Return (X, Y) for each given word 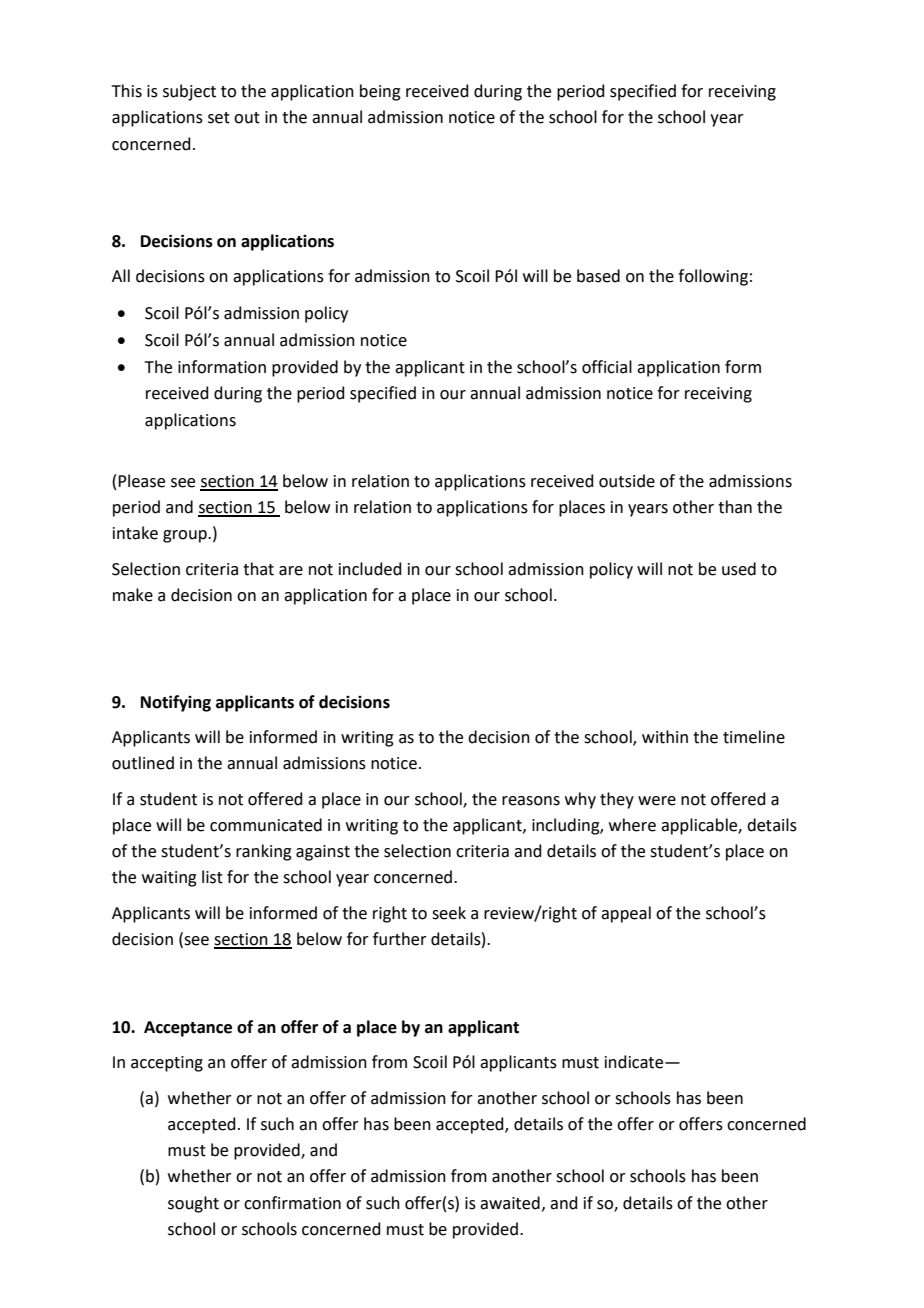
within (665, 737)
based (598, 276)
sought (193, 1204)
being (380, 92)
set (219, 118)
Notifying (176, 703)
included (370, 569)
